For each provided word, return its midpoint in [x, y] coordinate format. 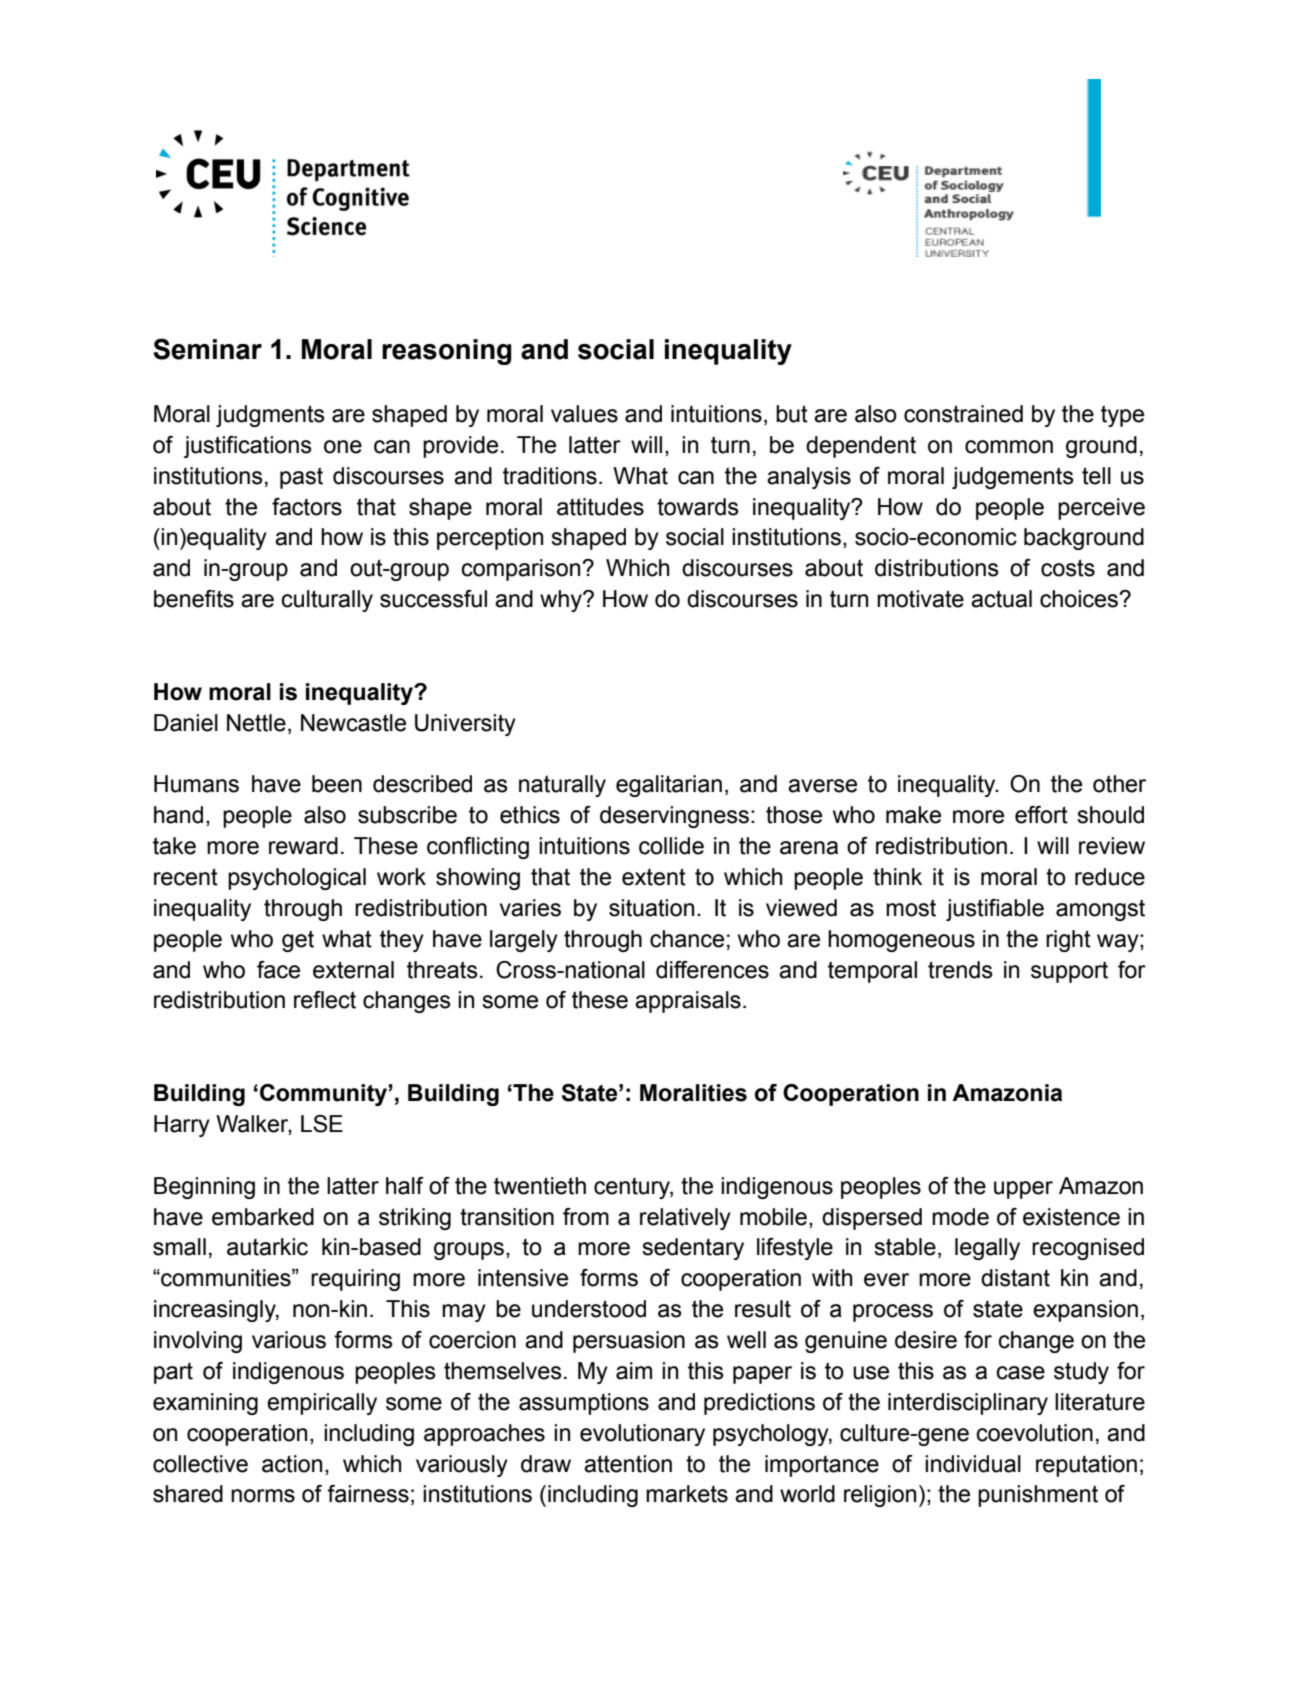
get [298, 941]
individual [973, 1464]
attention [628, 1464]
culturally [327, 601]
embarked [263, 1217]
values [584, 414]
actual [1001, 599]
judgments [270, 416]
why [562, 601]
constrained [963, 414]
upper [1023, 1190]
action [292, 1464]
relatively [685, 1219]
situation [651, 908]
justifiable [995, 910]
